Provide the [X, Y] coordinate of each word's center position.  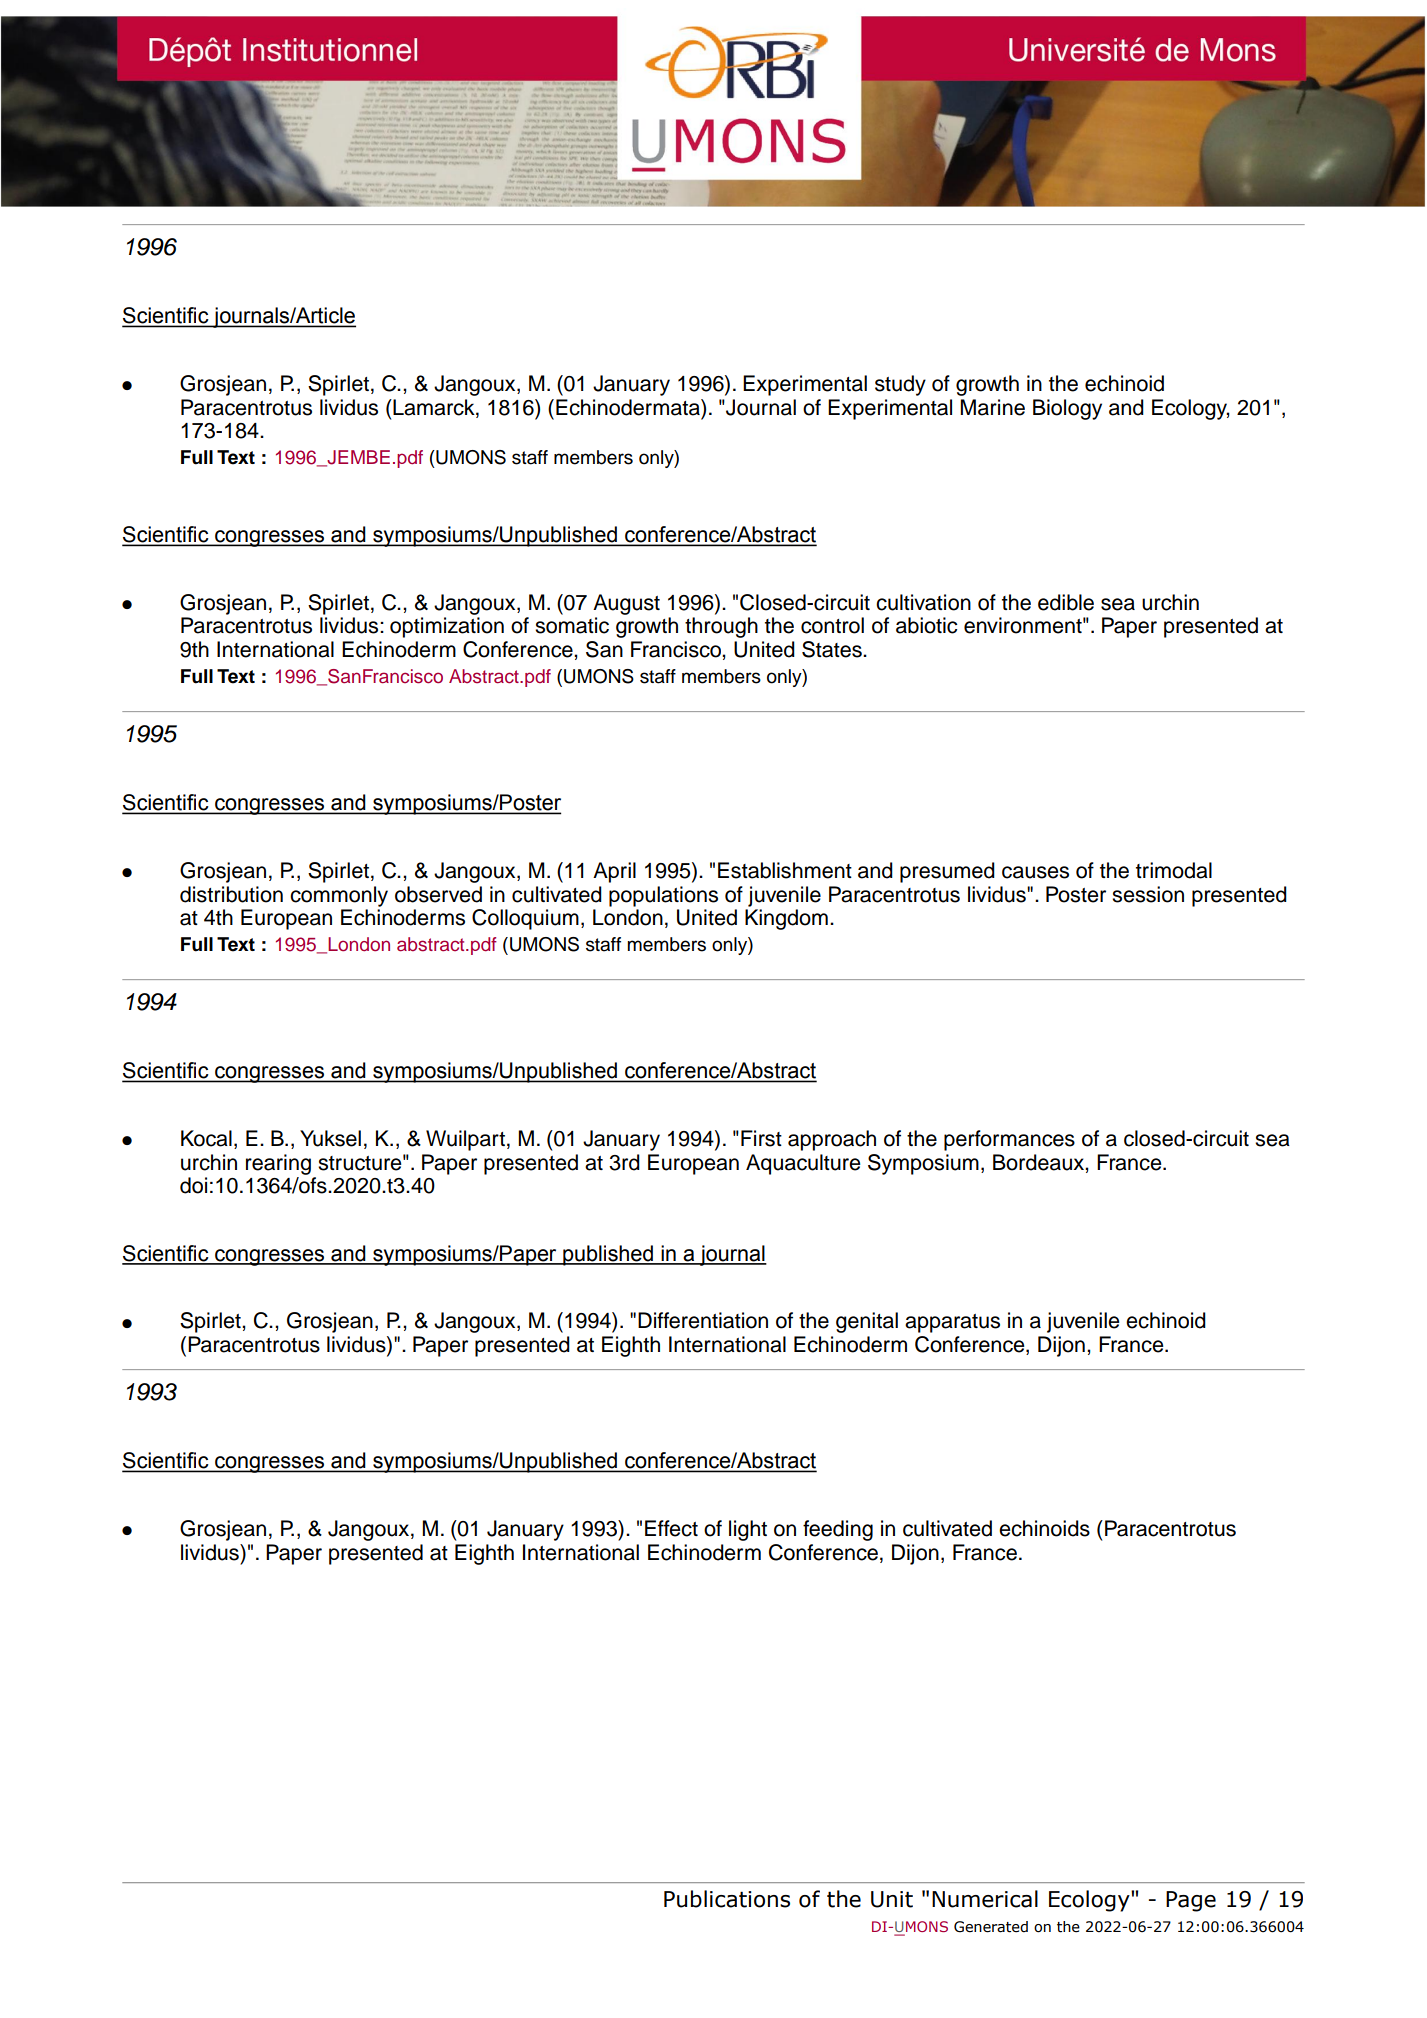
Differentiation [703, 1320]
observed [438, 894]
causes [1035, 872]
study [900, 385]
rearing [278, 1164]
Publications [727, 1899]
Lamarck [434, 407]
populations [663, 896]
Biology [1067, 409]
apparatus [952, 1323]
